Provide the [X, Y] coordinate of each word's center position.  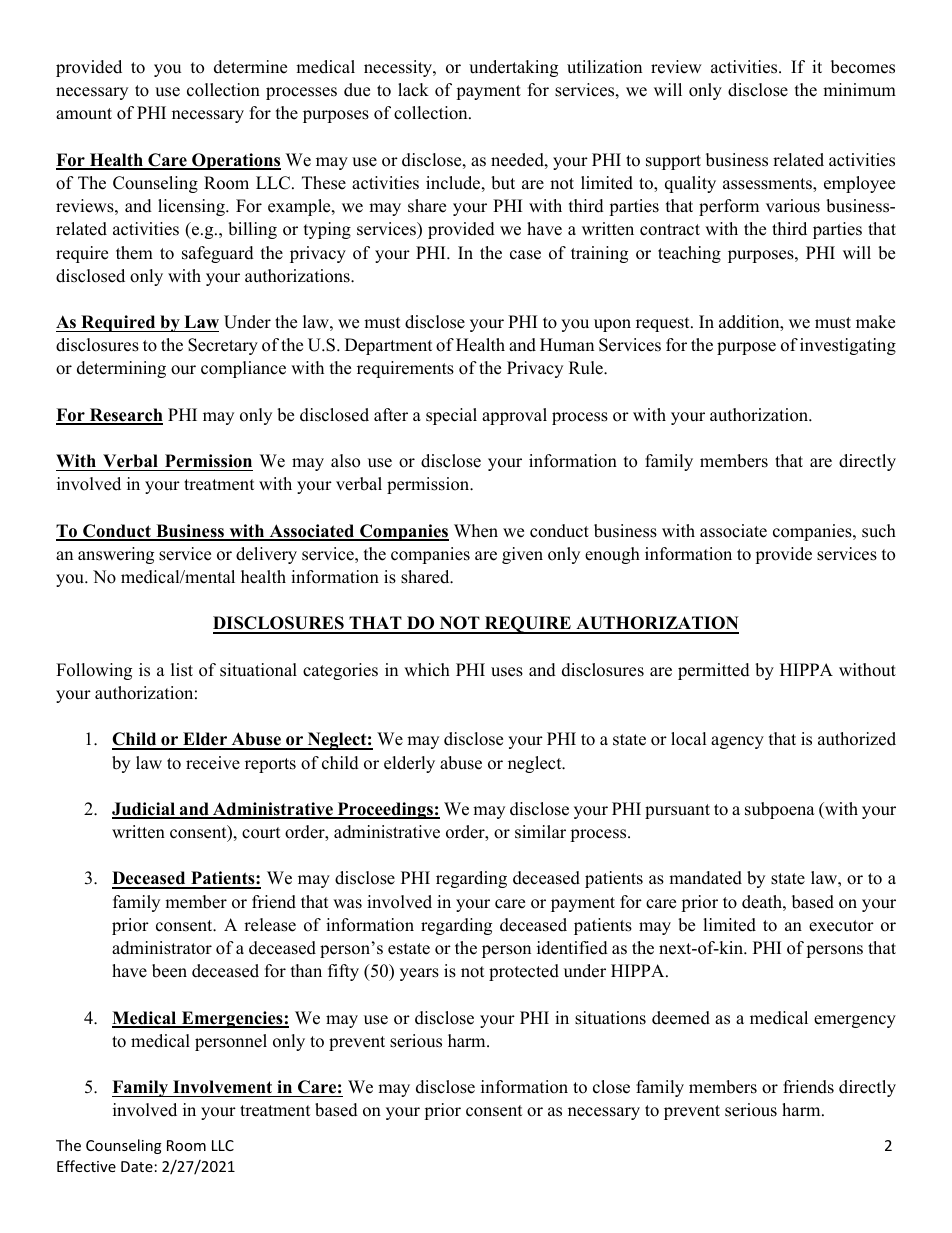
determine [250, 67]
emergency [855, 1021]
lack [413, 90]
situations [610, 1018]
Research [125, 416]
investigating [848, 346]
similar [540, 832]
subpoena [780, 810]
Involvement [222, 1087]
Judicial [145, 810]
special [451, 416]
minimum [859, 90]
